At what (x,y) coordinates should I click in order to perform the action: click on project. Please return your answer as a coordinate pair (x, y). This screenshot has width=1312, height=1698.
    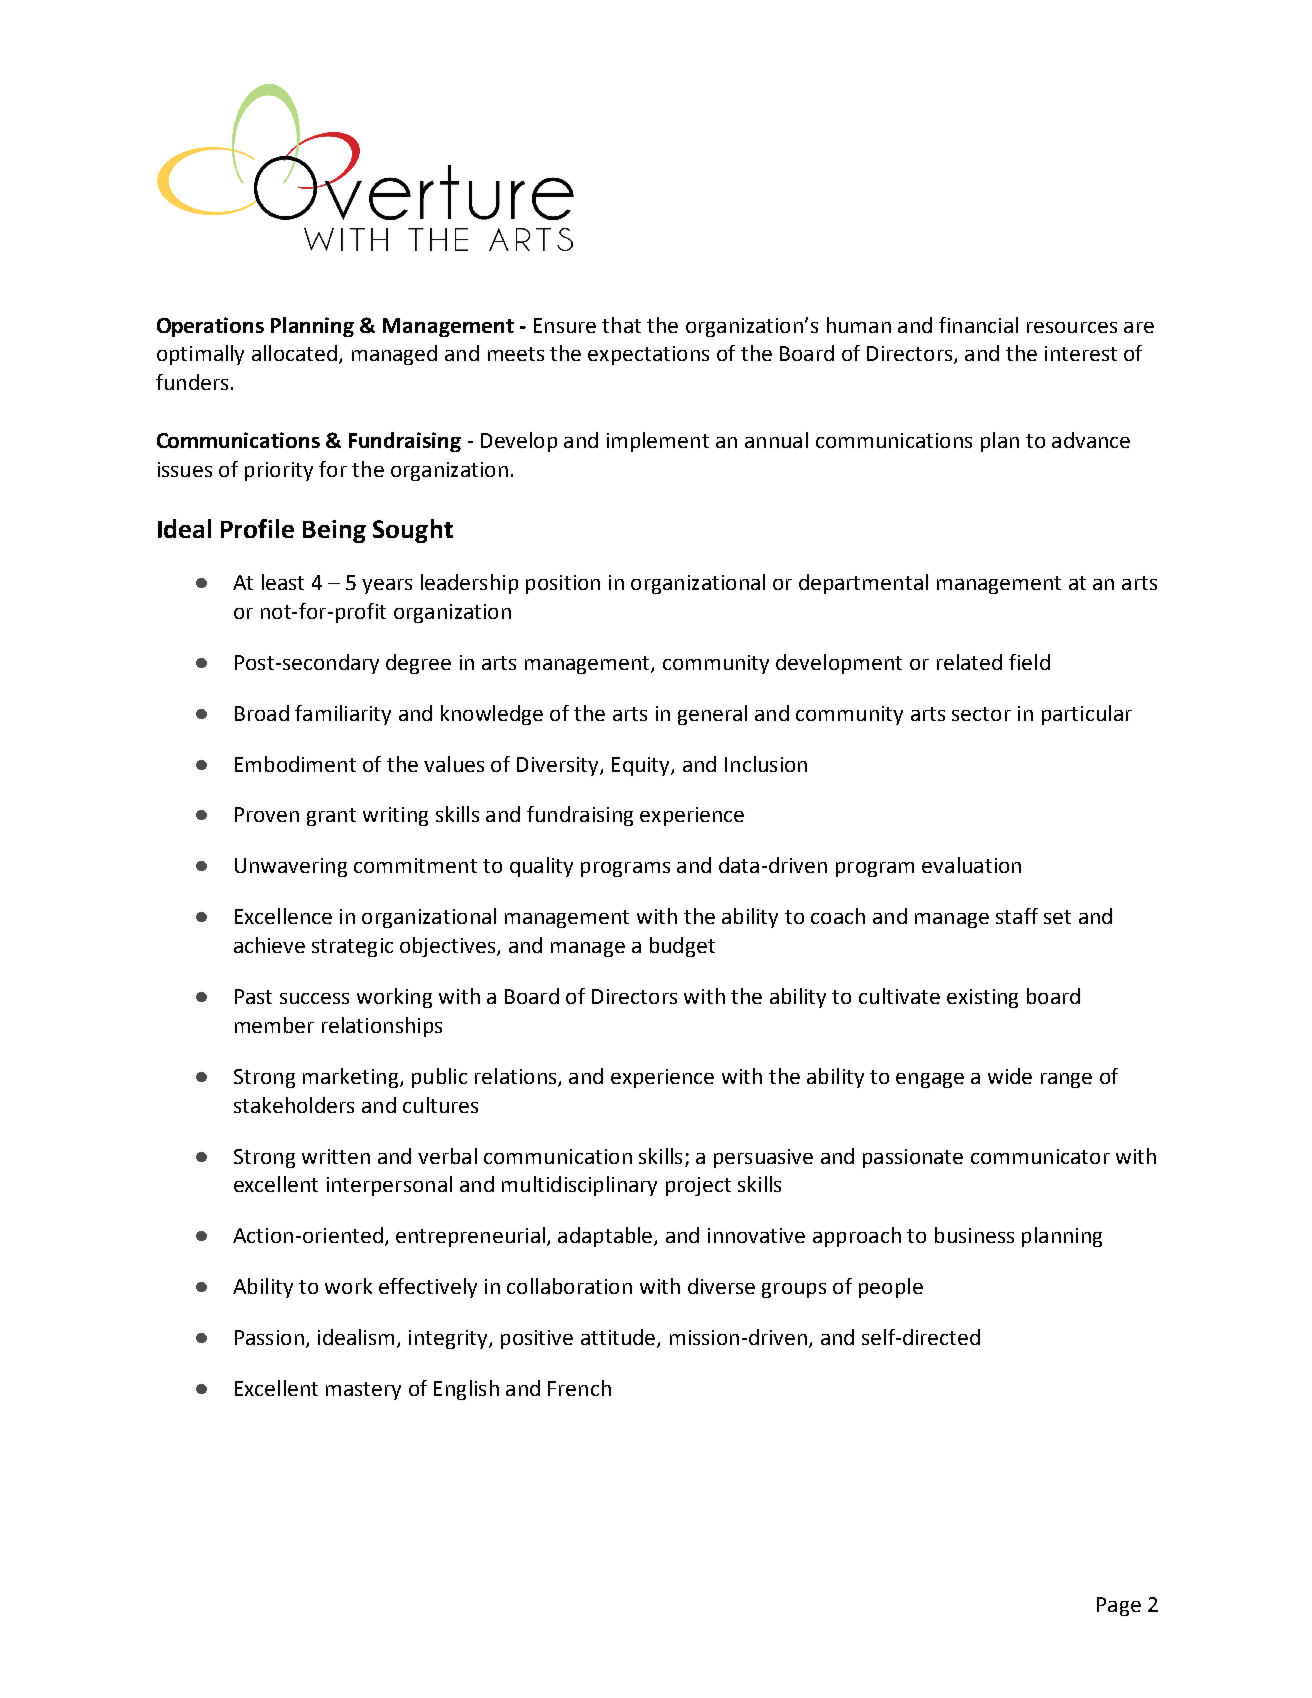
    Looking at the image, I should click on (698, 1186).
